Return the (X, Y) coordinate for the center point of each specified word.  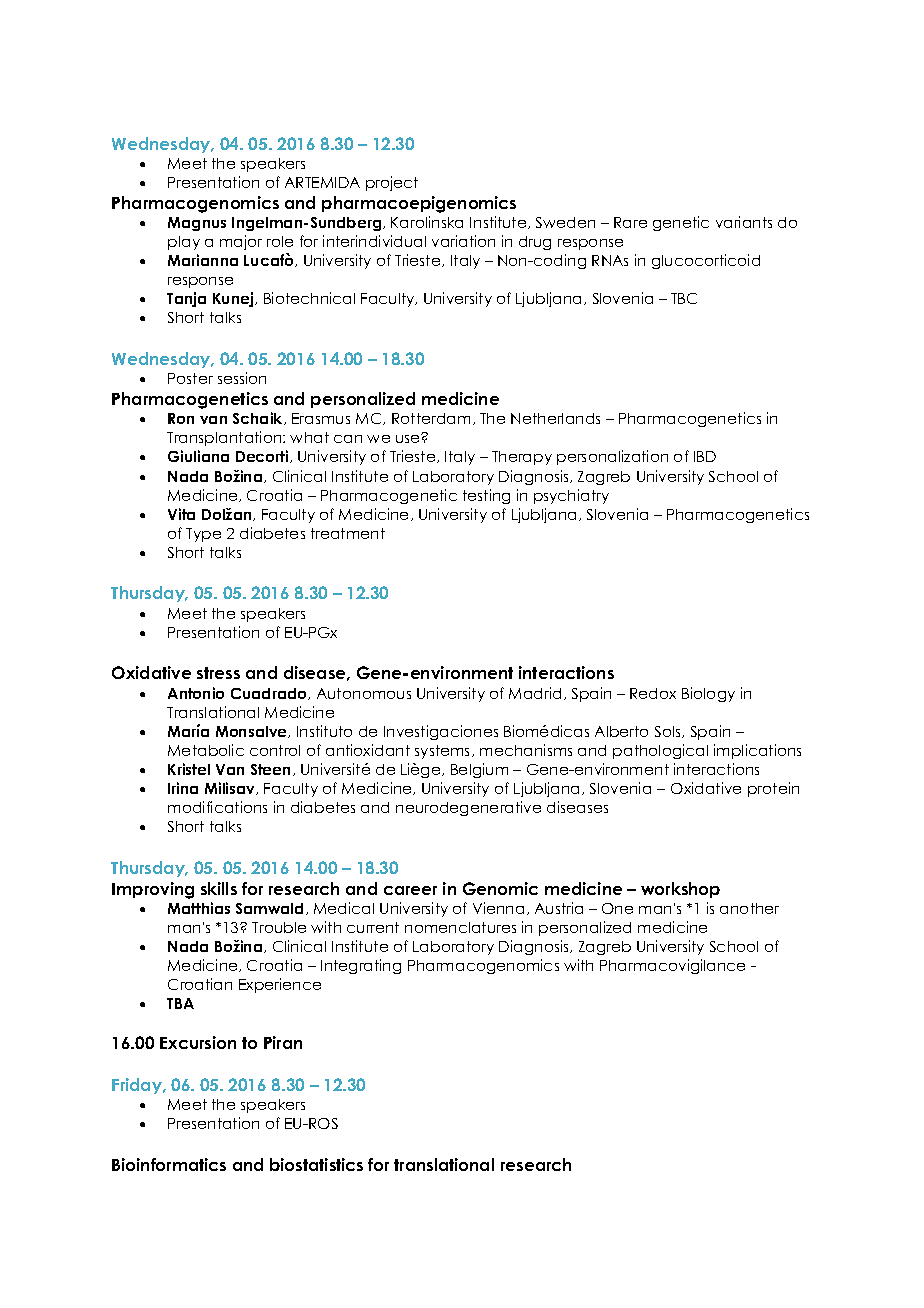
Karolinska (427, 222)
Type (203, 535)
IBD (705, 456)
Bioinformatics (169, 1164)
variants (744, 222)
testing (486, 496)
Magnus (197, 224)
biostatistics (316, 1164)
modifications (217, 807)
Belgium (479, 770)
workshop (680, 890)
